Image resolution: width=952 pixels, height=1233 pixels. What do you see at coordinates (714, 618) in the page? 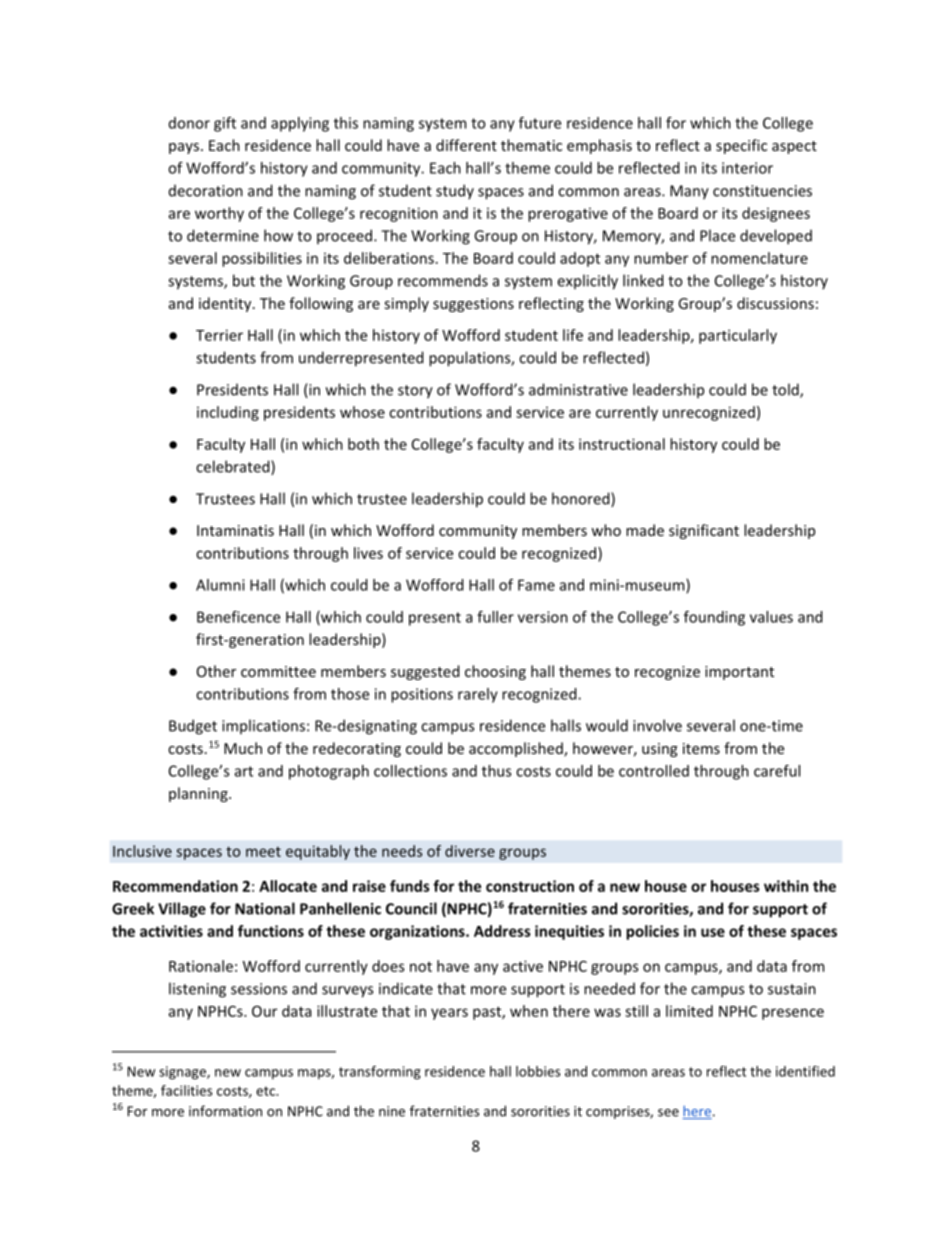
I see `founding` at bounding box center [714, 618].
